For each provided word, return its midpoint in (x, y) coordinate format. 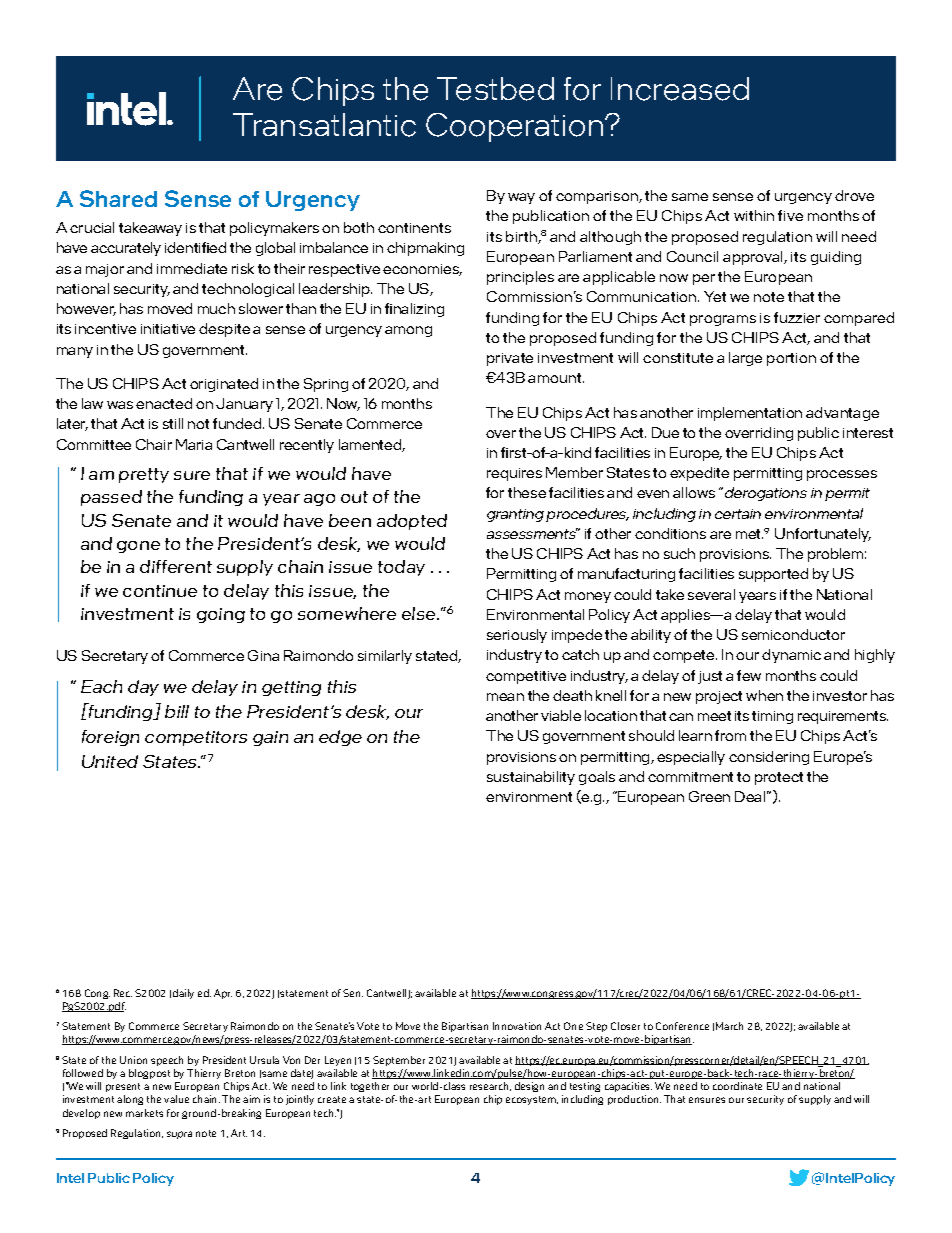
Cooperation (516, 127)
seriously (517, 636)
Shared (118, 198)
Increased (680, 89)
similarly (385, 657)
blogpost (149, 1074)
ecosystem (532, 1100)
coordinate (737, 1086)
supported (773, 575)
